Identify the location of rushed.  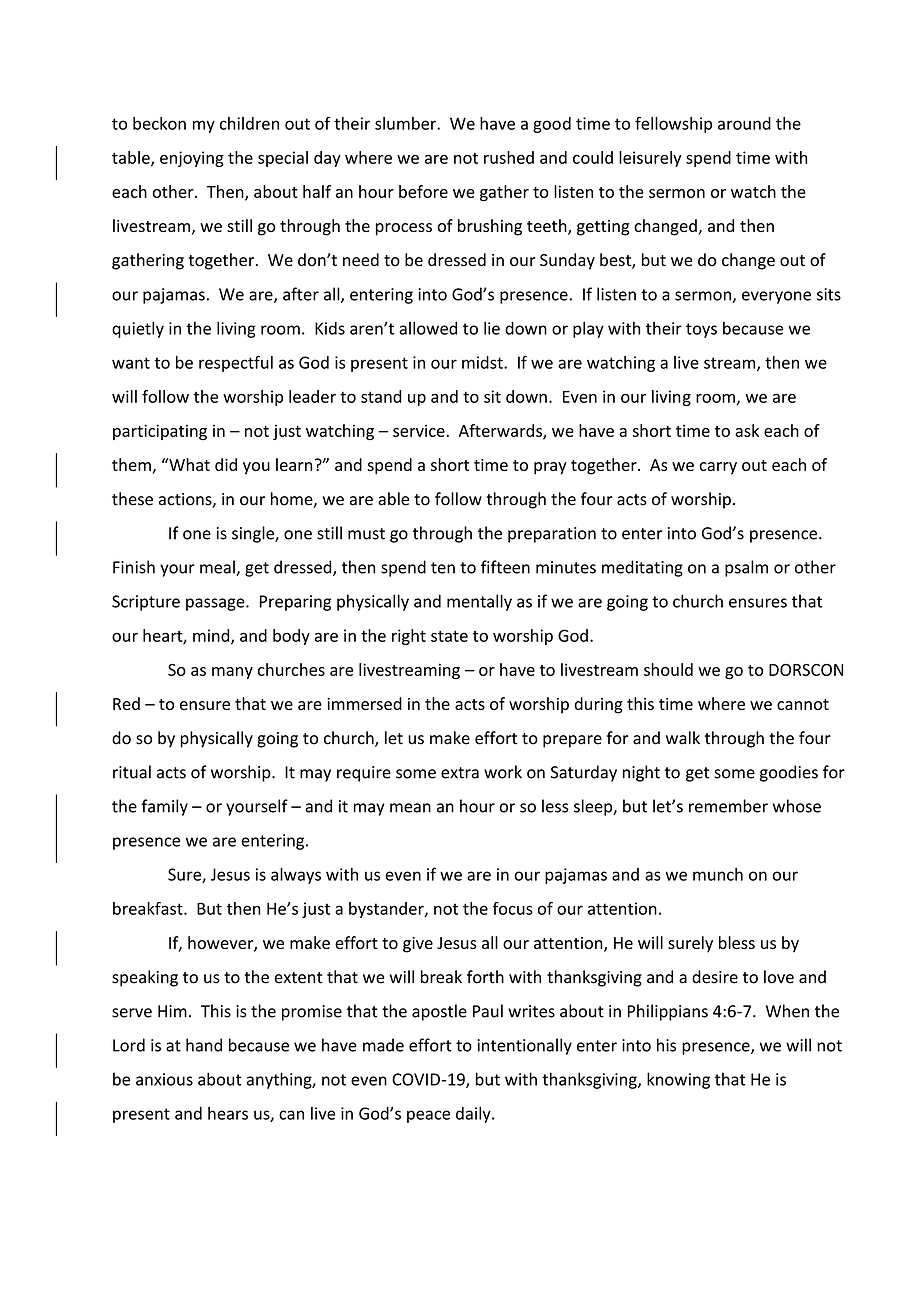
(509, 157).
